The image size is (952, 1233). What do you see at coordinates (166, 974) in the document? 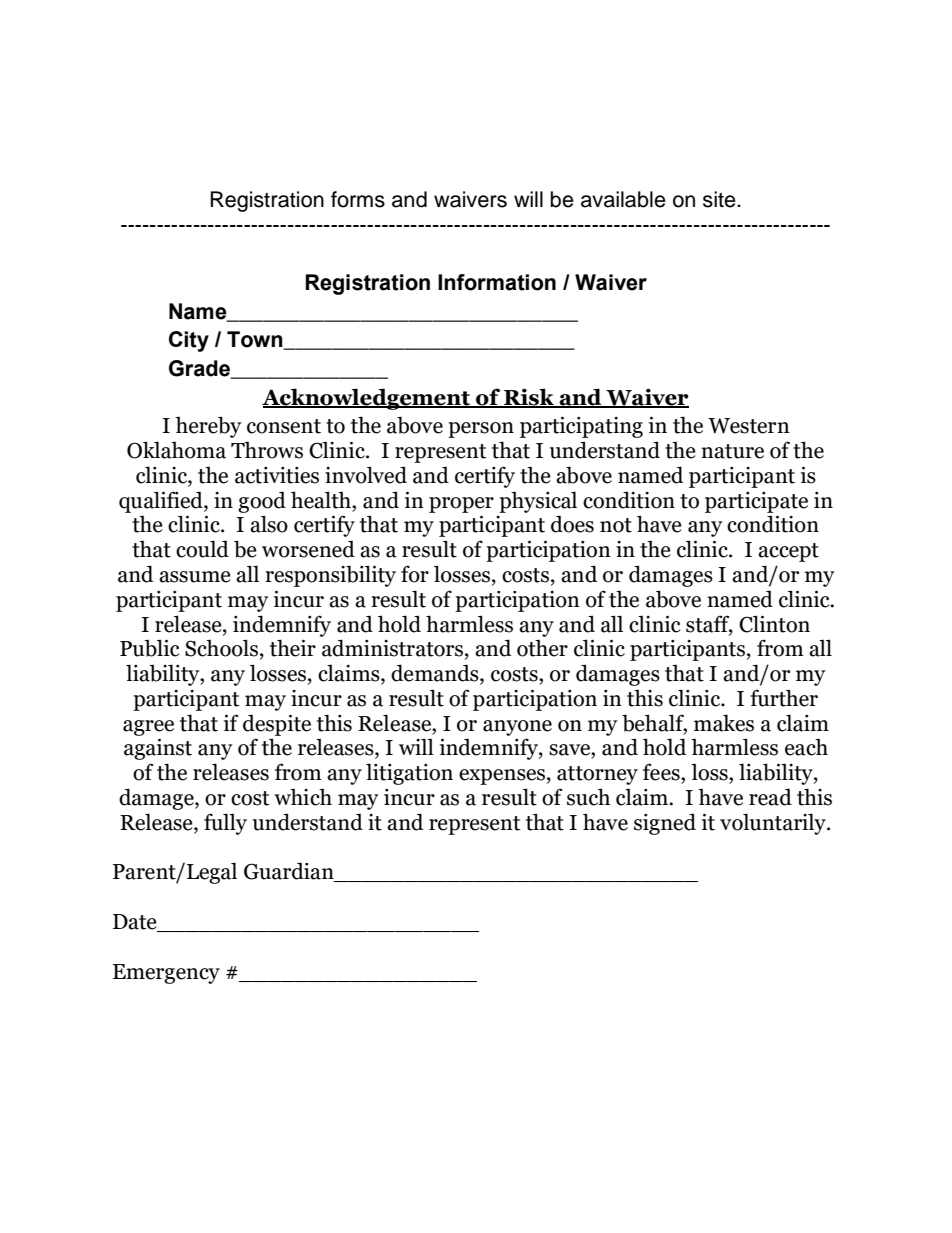
I see `Emergency` at bounding box center [166, 974].
